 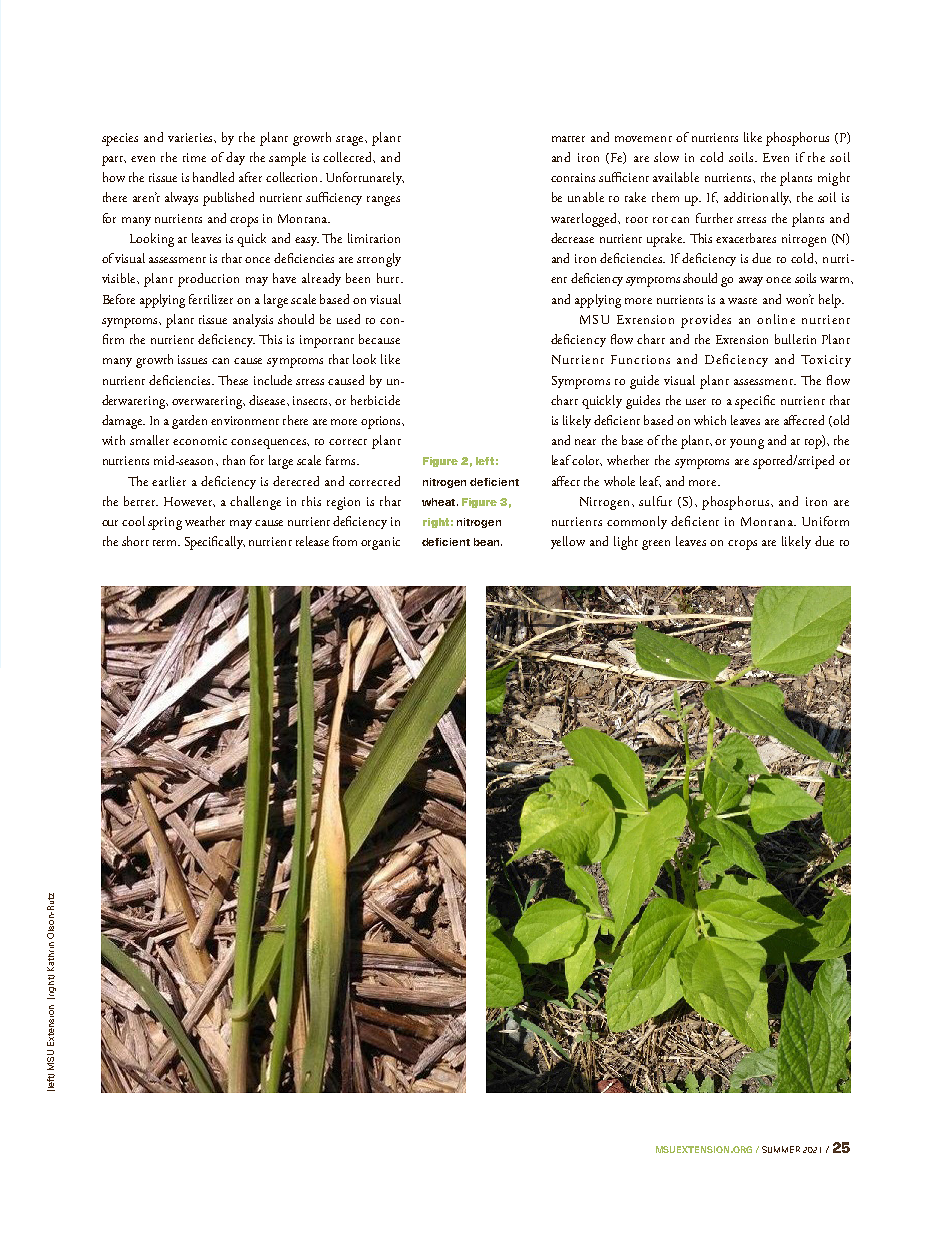 What do you see at coordinates (626, 543) in the image?
I see `light` at bounding box center [626, 543].
